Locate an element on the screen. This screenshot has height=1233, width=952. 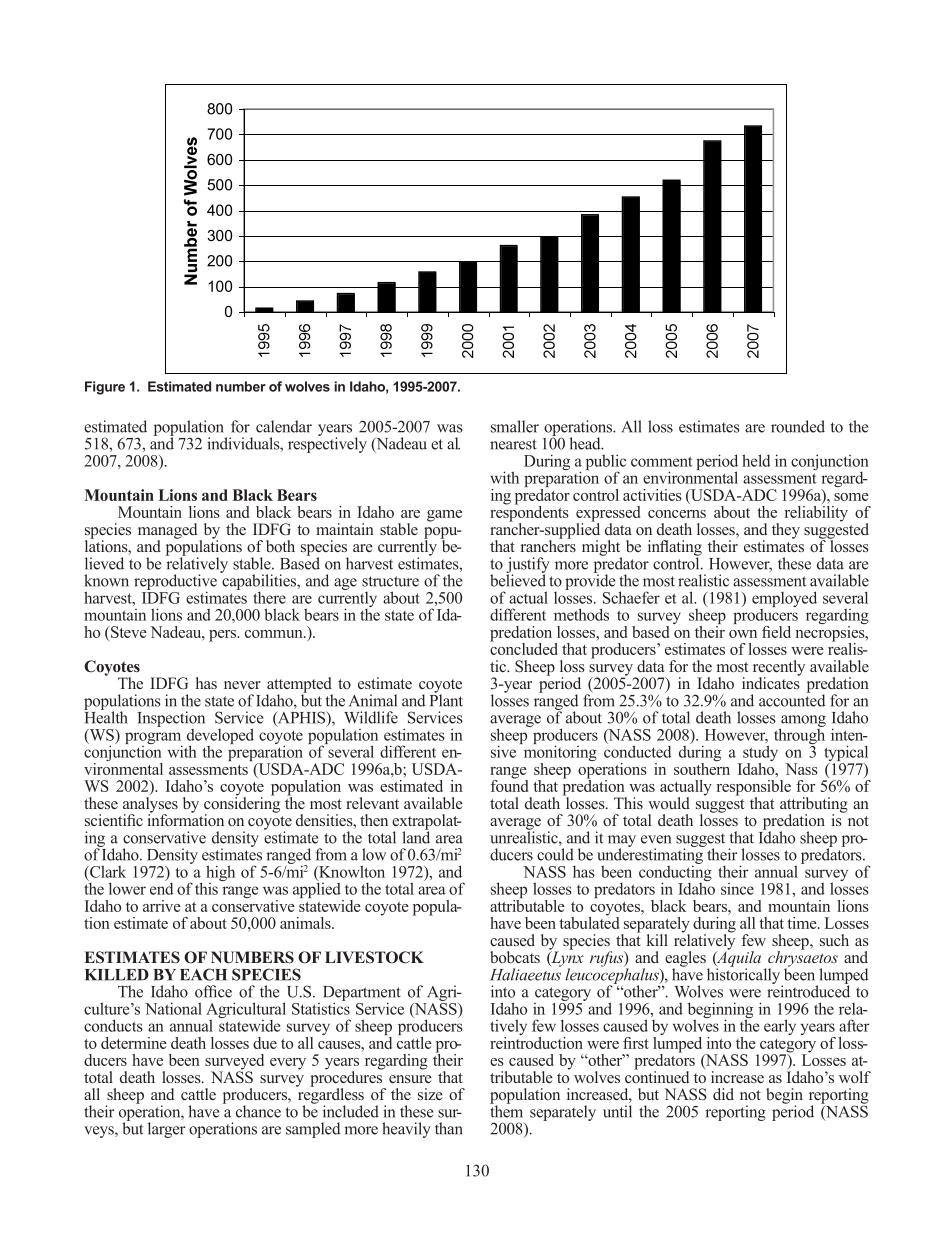
field is located at coordinates (776, 632).
